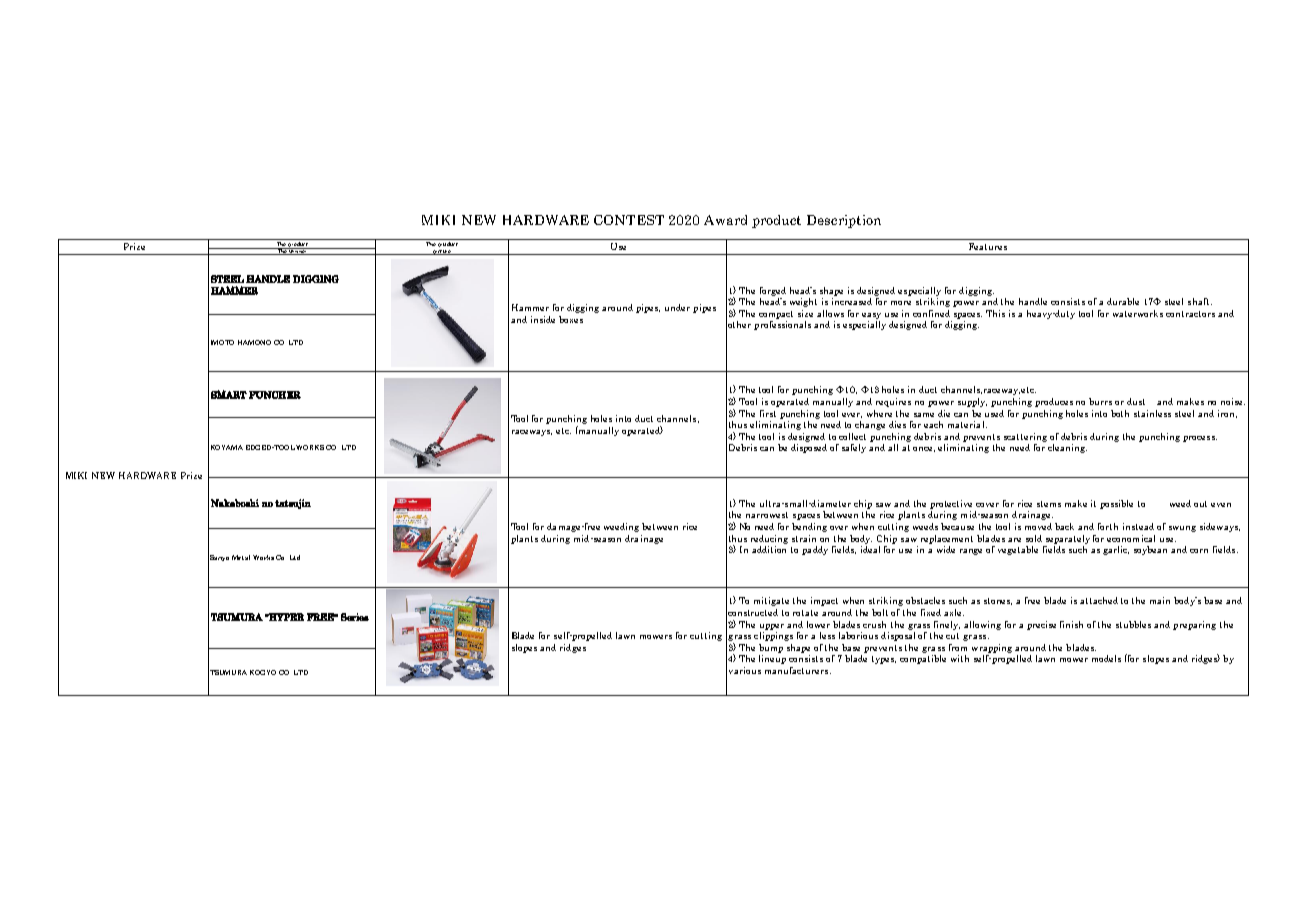  What do you see at coordinates (1067, 448) in the image?
I see `cleaning` at bounding box center [1067, 448].
